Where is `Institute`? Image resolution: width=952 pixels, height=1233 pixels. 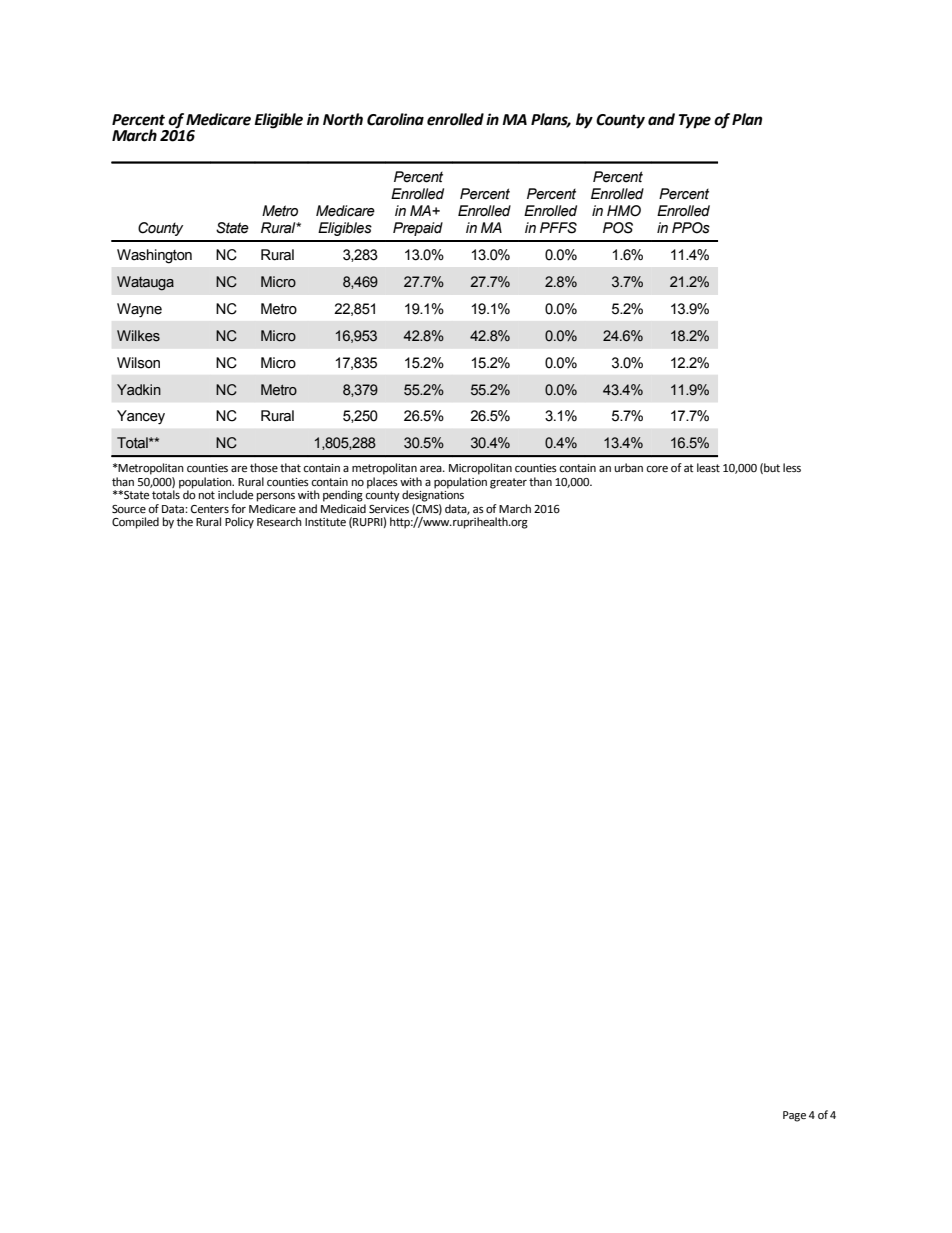 Institute is located at coordinates (325, 522).
